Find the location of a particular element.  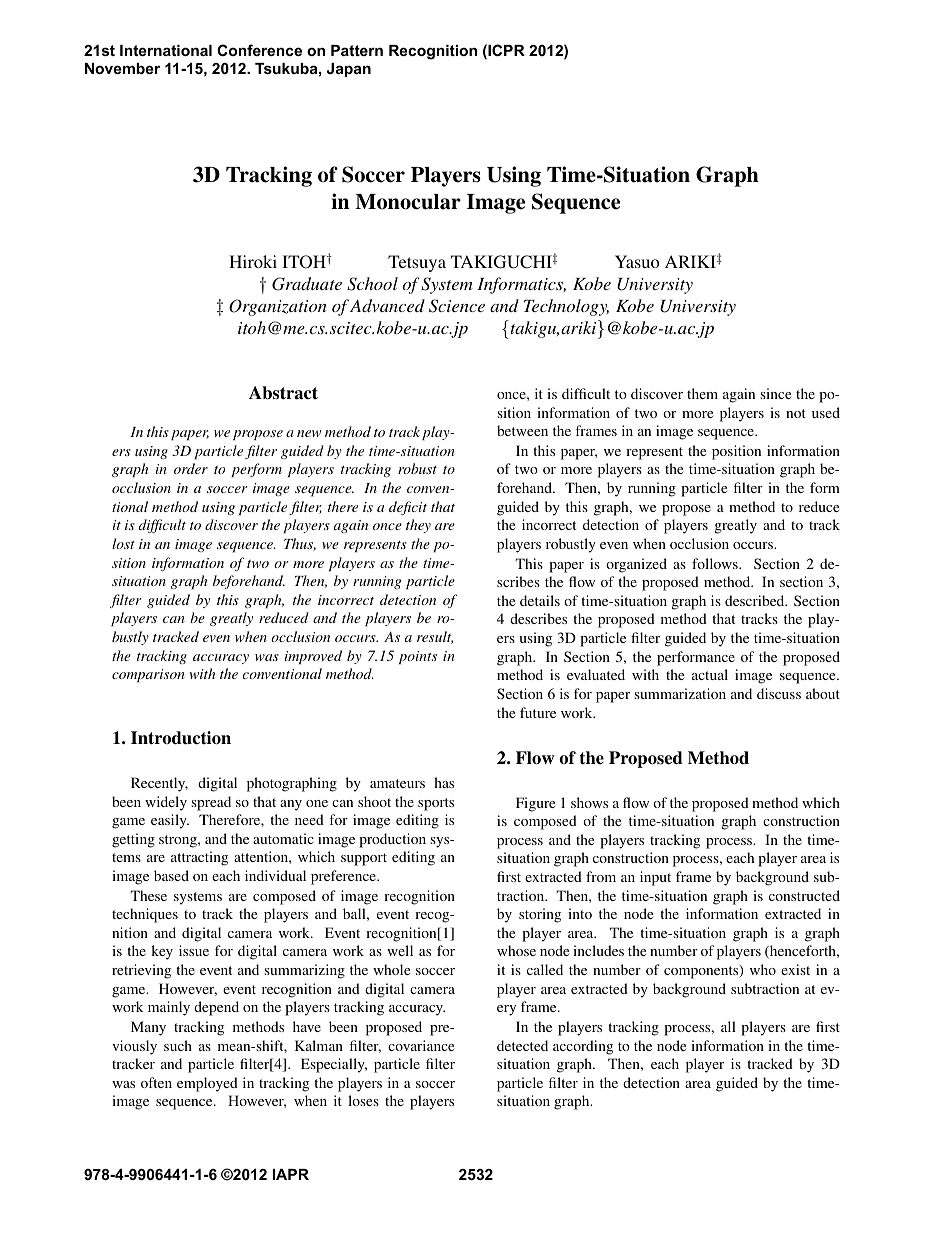

Pattern is located at coordinates (357, 50).
